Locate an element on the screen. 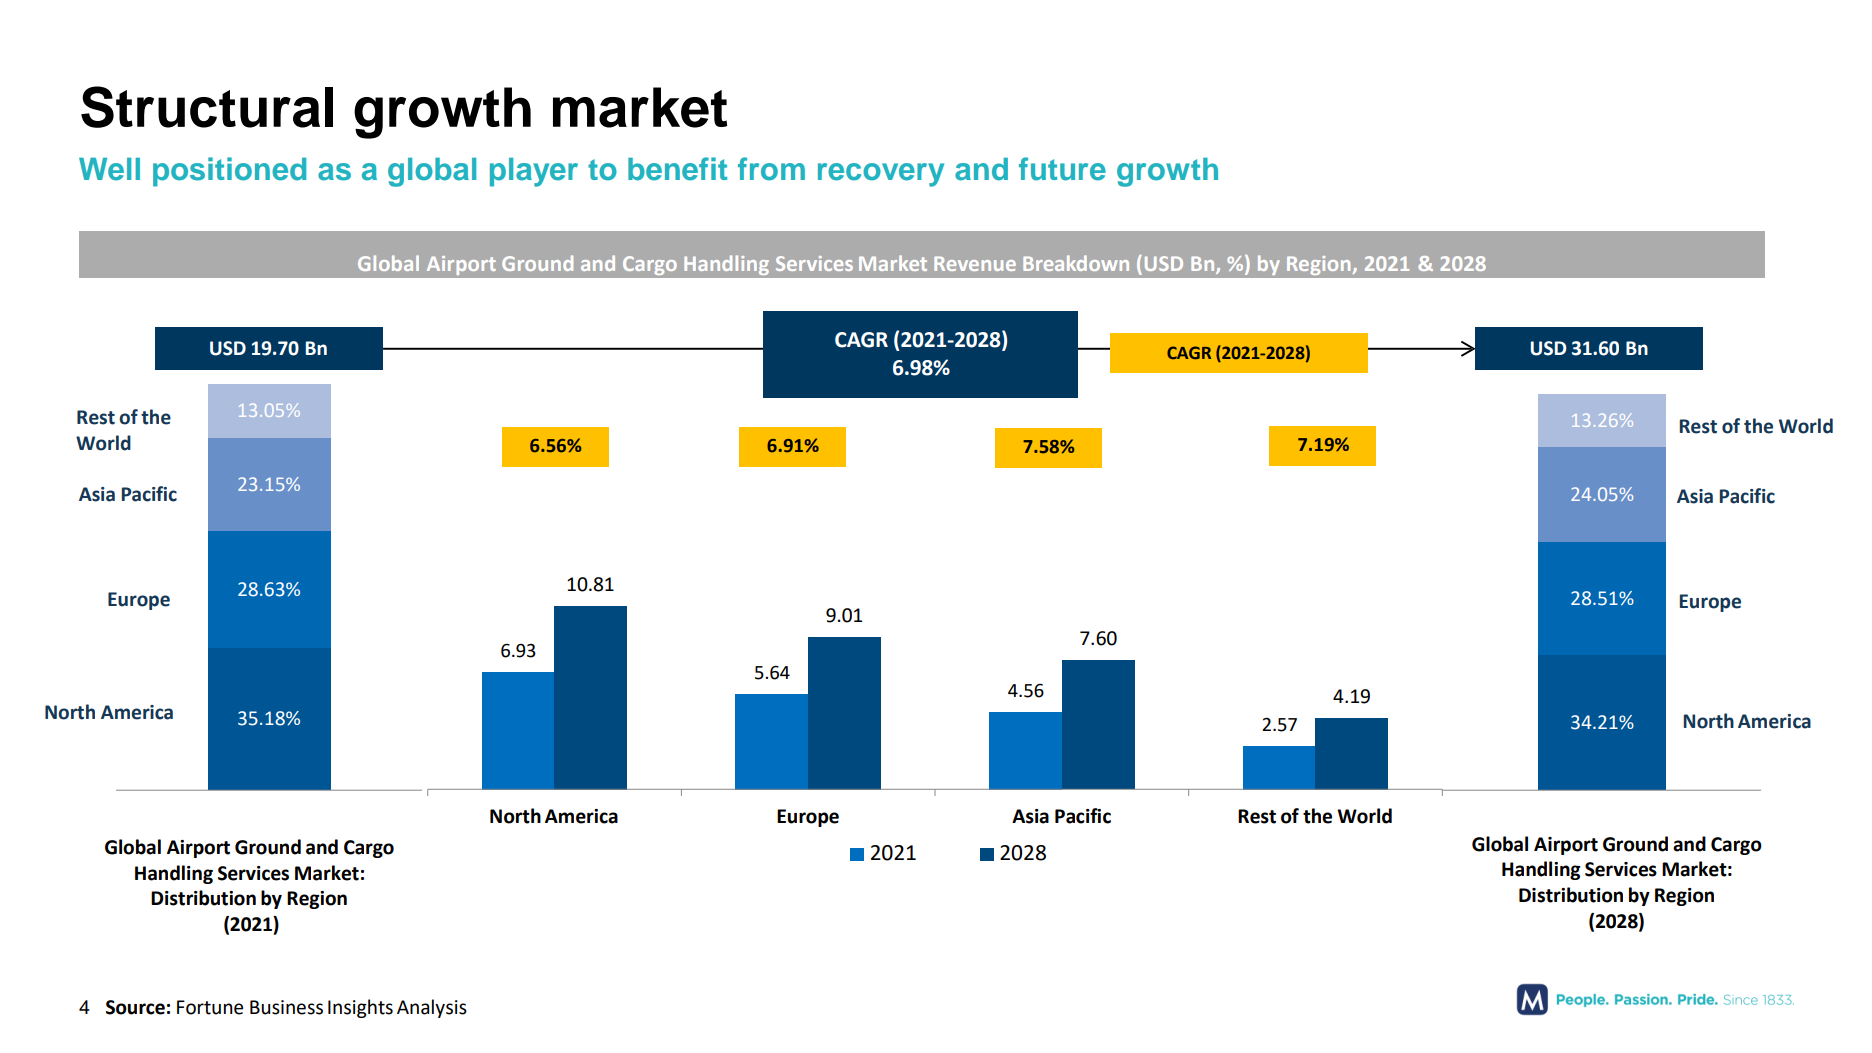  future is located at coordinates (1062, 169).
